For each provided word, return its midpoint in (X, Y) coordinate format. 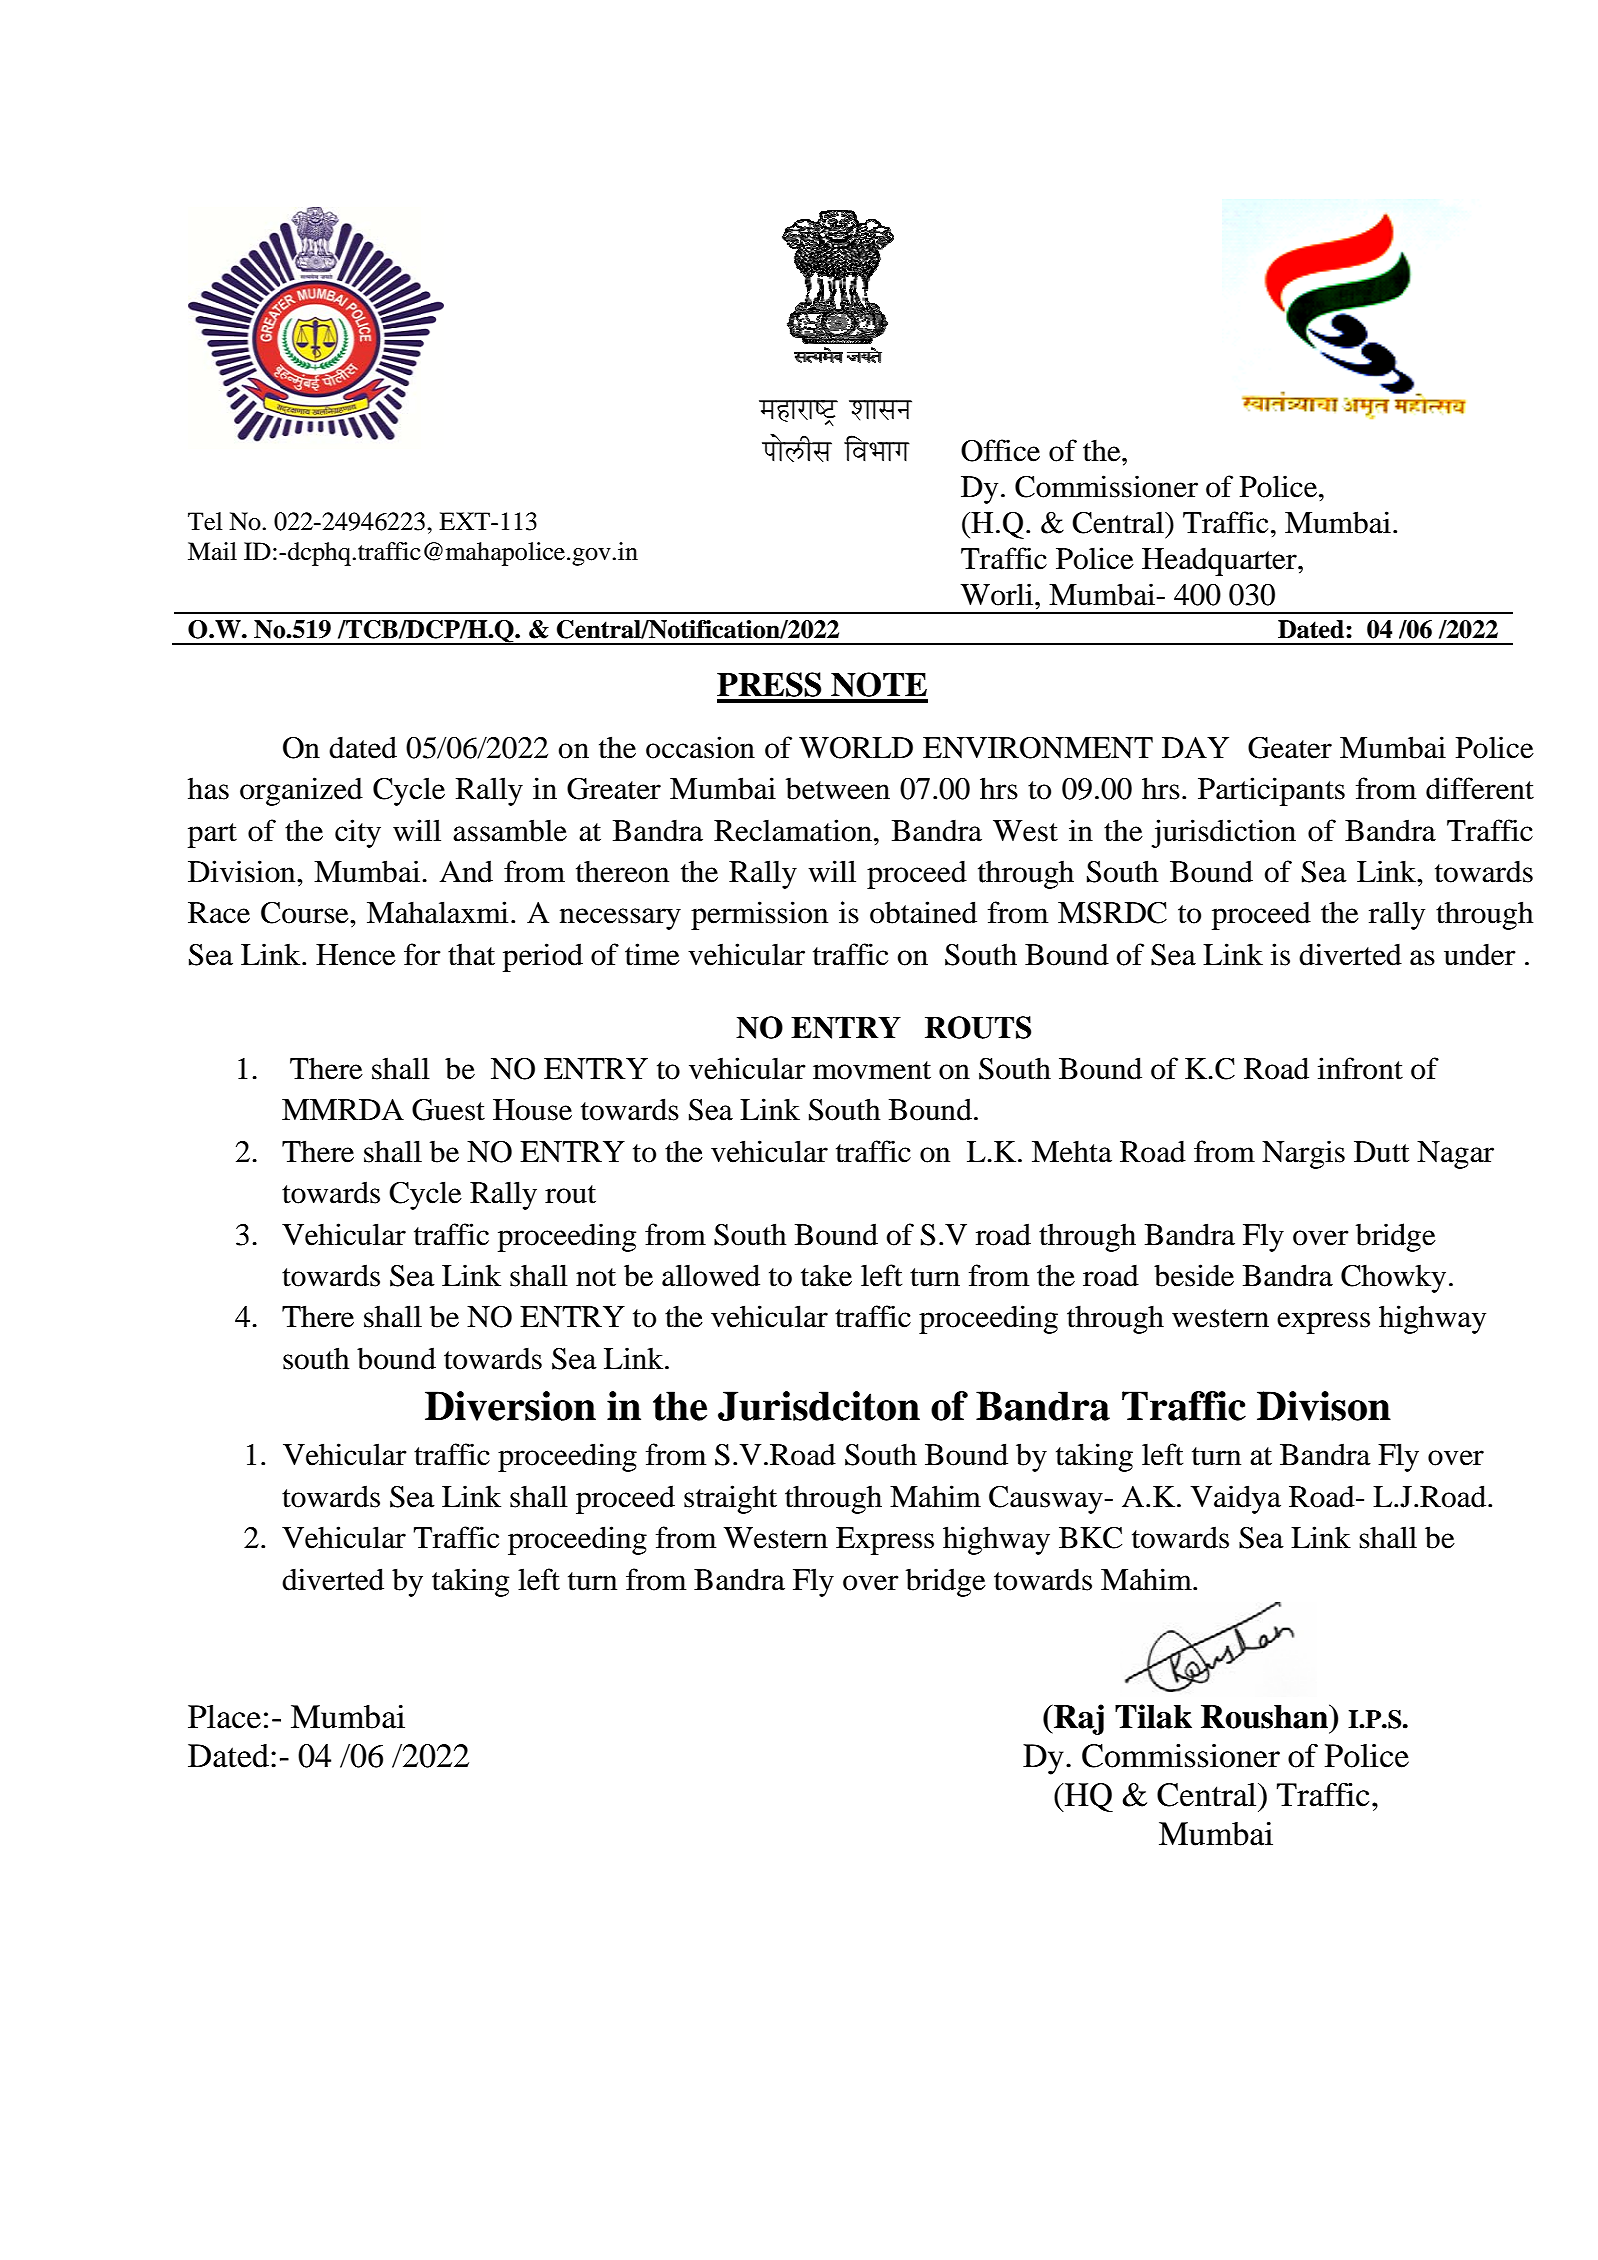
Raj (1078, 1719)
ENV (956, 747)
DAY (1195, 747)
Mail (212, 551)
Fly (813, 1582)
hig (964, 1540)
